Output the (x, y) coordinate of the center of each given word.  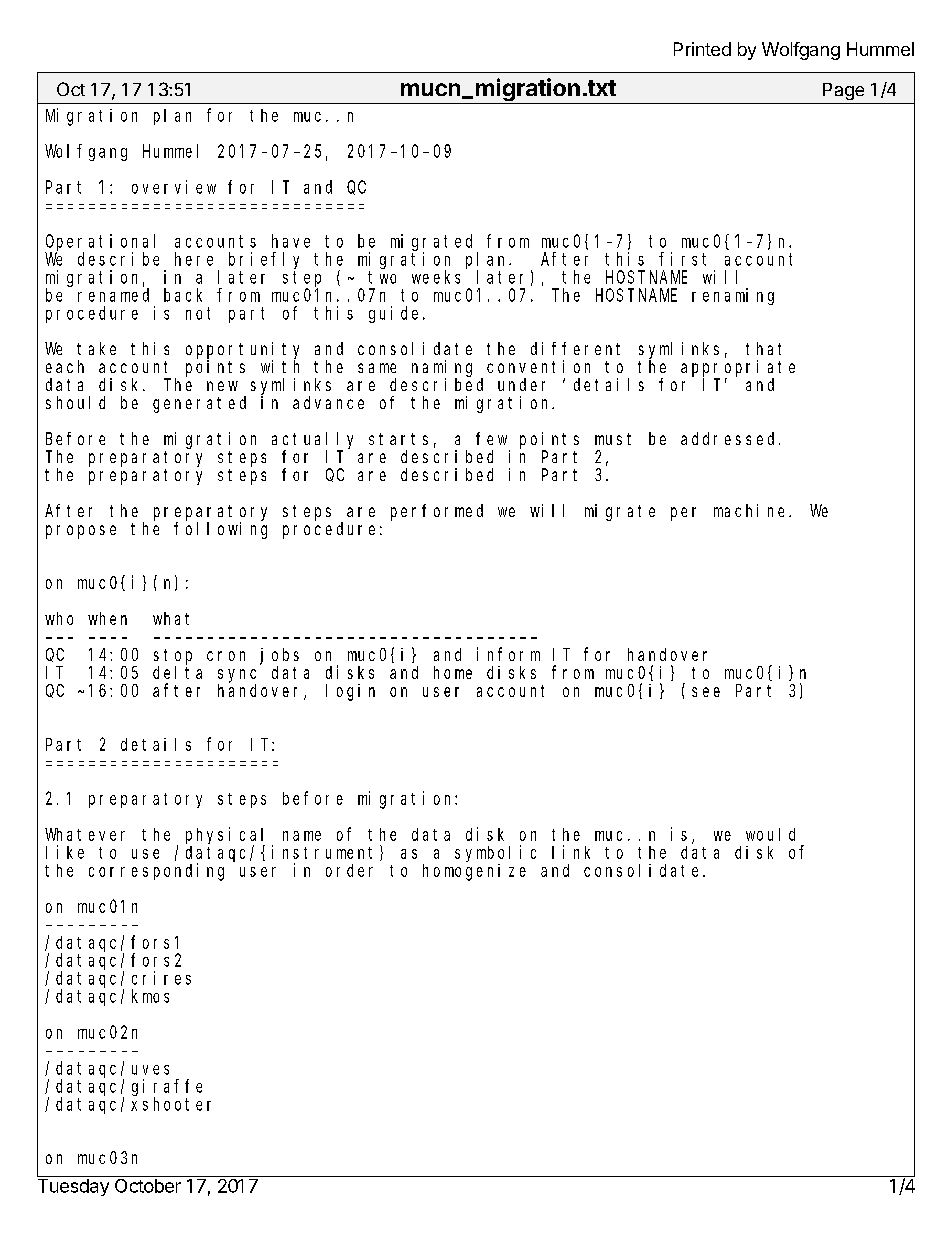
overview (174, 187)
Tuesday (73, 1187)
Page (843, 91)
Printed (702, 49)
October (147, 1184)
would (770, 834)
